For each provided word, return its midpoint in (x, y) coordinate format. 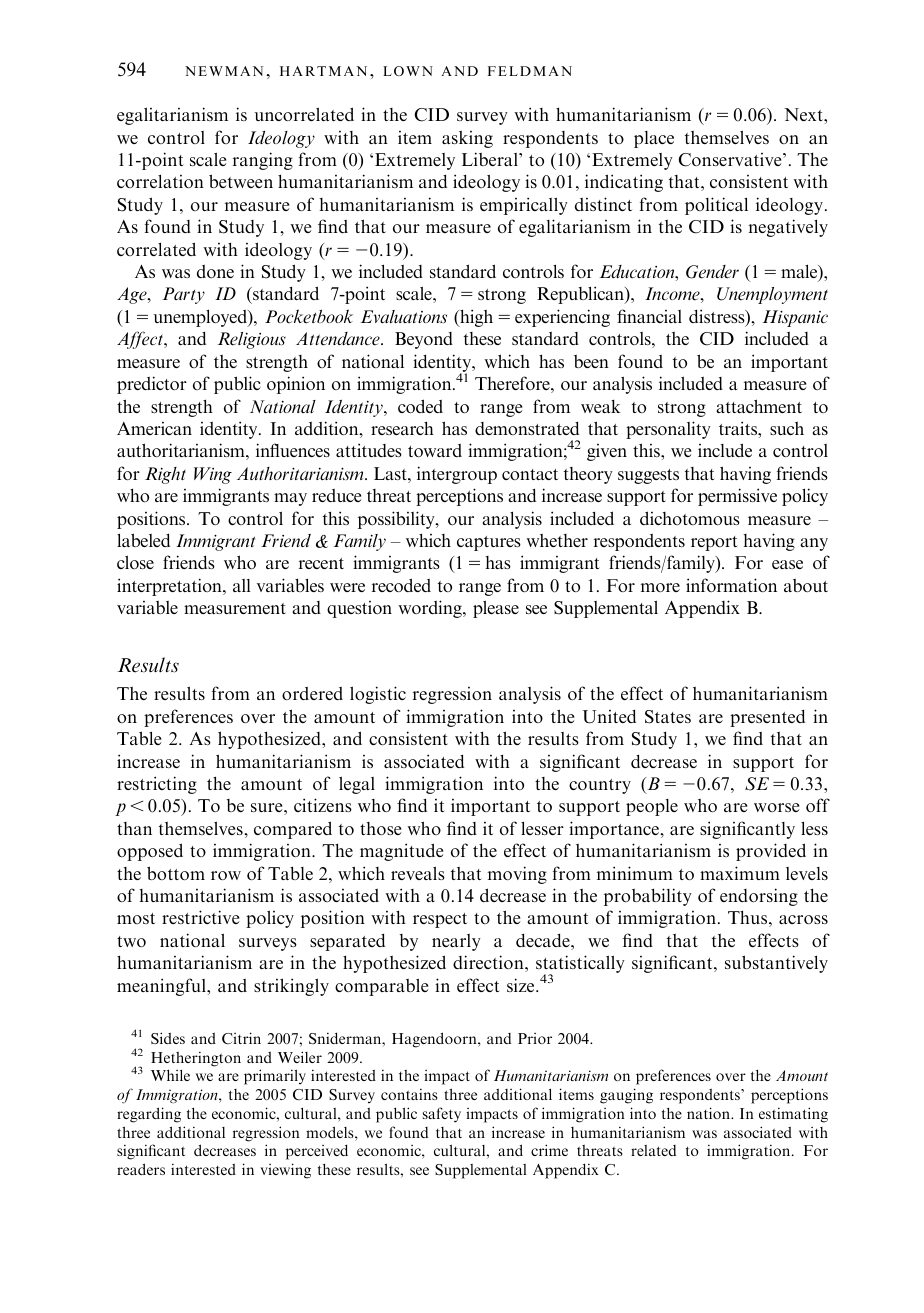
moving (517, 875)
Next (804, 114)
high (475, 318)
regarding (149, 1115)
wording (431, 609)
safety (441, 1115)
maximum (740, 873)
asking (467, 139)
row (226, 875)
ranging (263, 161)
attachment (759, 406)
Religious (251, 340)
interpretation (170, 587)
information (731, 585)
